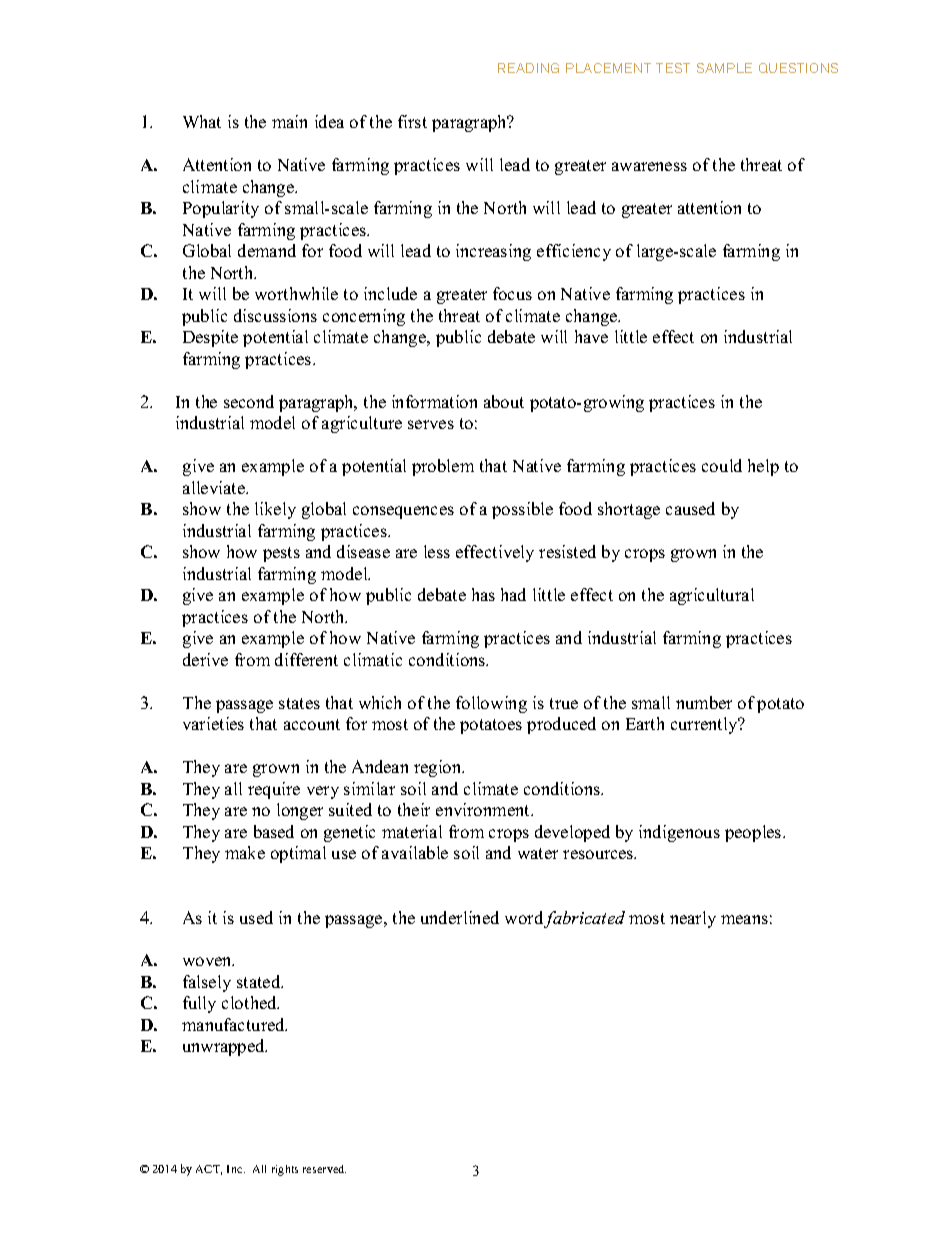 This screenshot has width=952, height=1233. I want to click on nearly, so click(693, 919).
